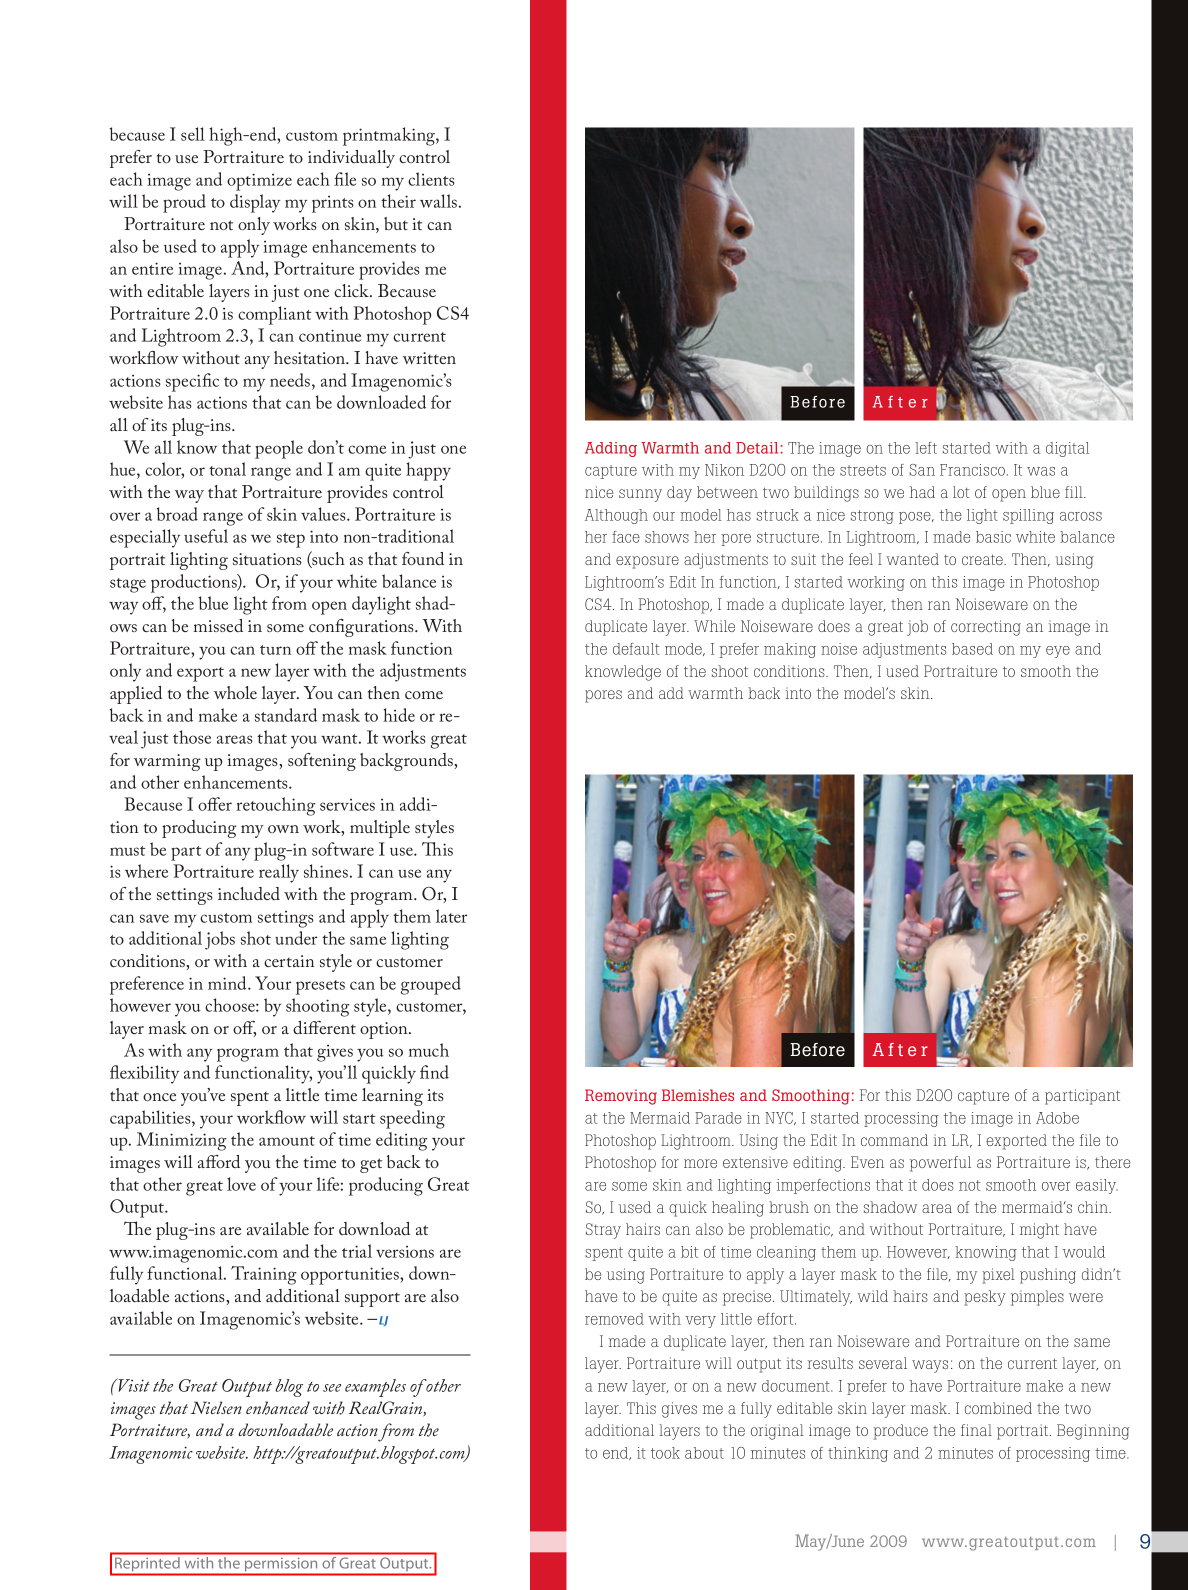 This screenshot has width=1188, height=1590. I want to click on left, so click(926, 448).
